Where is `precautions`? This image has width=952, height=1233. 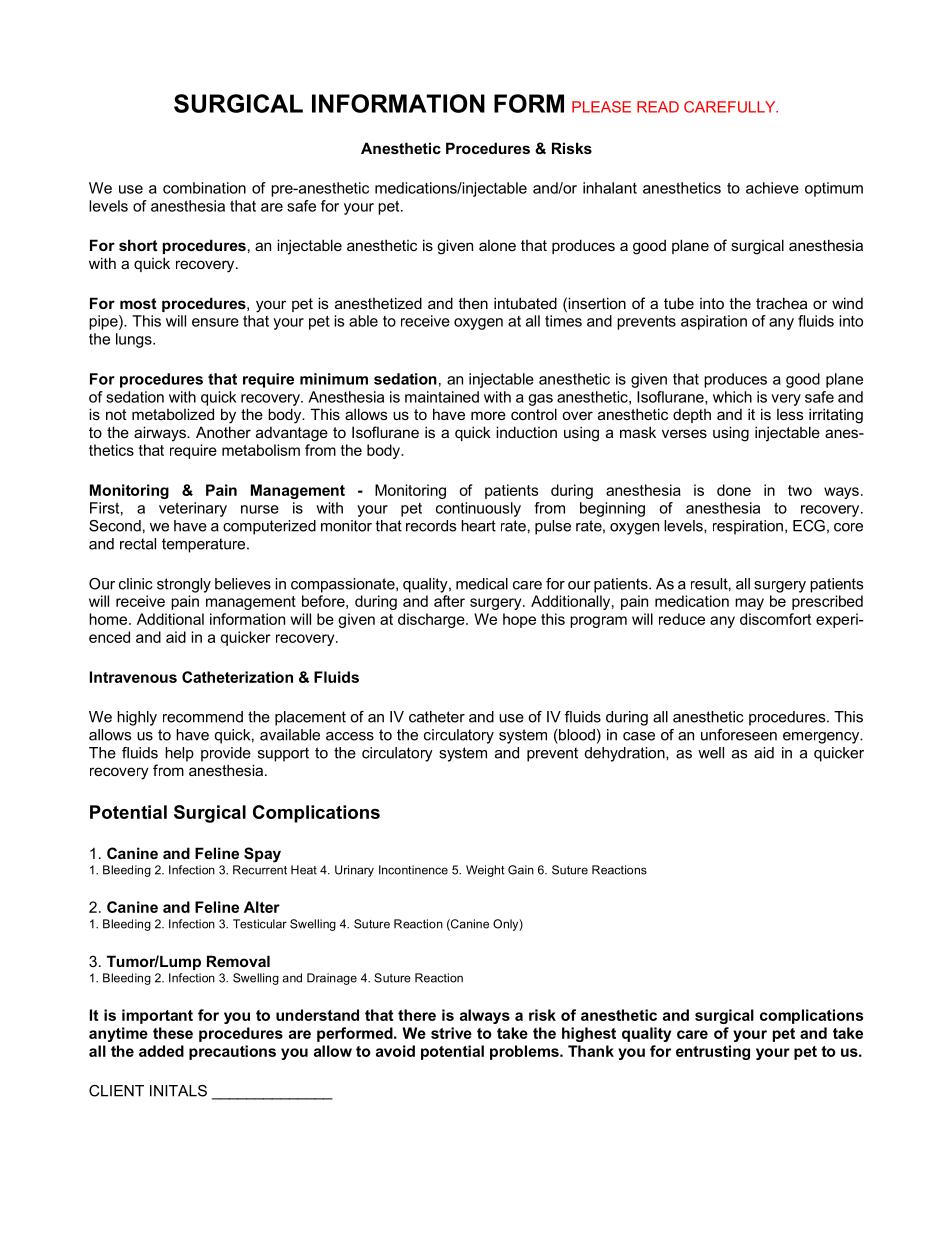 precautions is located at coordinates (232, 1052).
